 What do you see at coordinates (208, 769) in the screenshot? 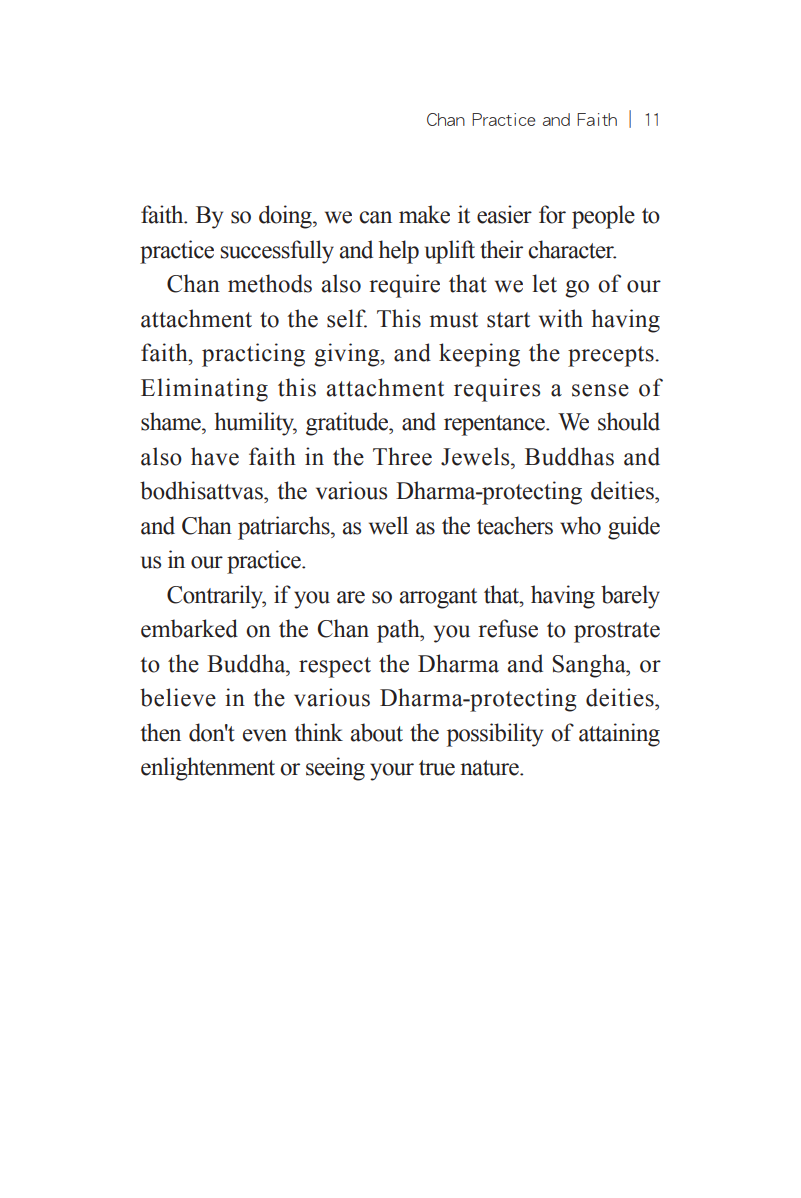
I see `enlightenment` at bounding box center [208, 769].
